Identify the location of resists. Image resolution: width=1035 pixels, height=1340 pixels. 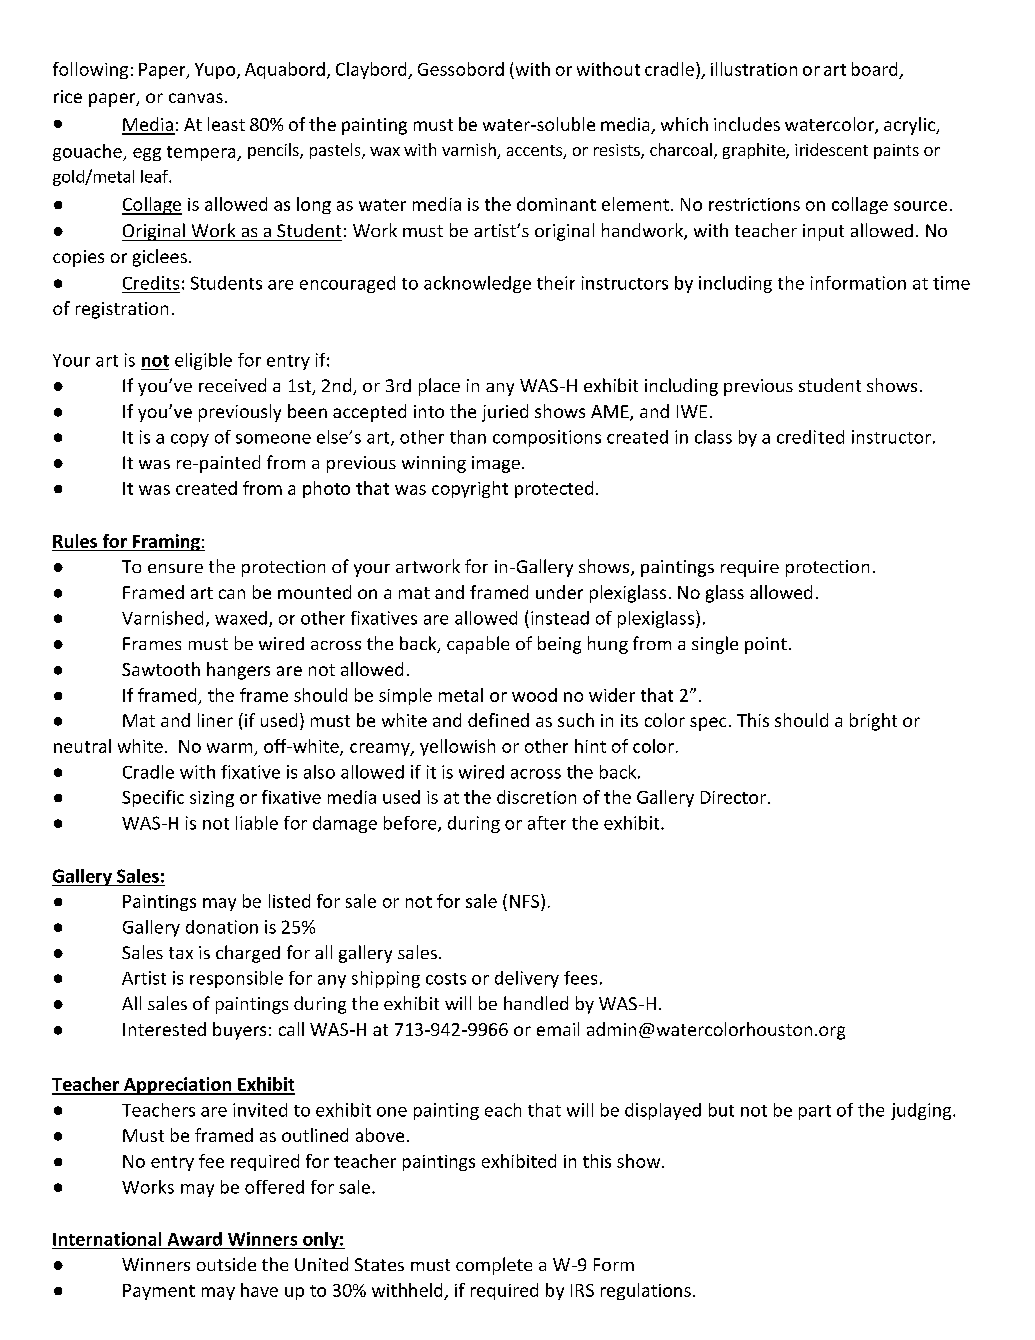
(618, 151).
